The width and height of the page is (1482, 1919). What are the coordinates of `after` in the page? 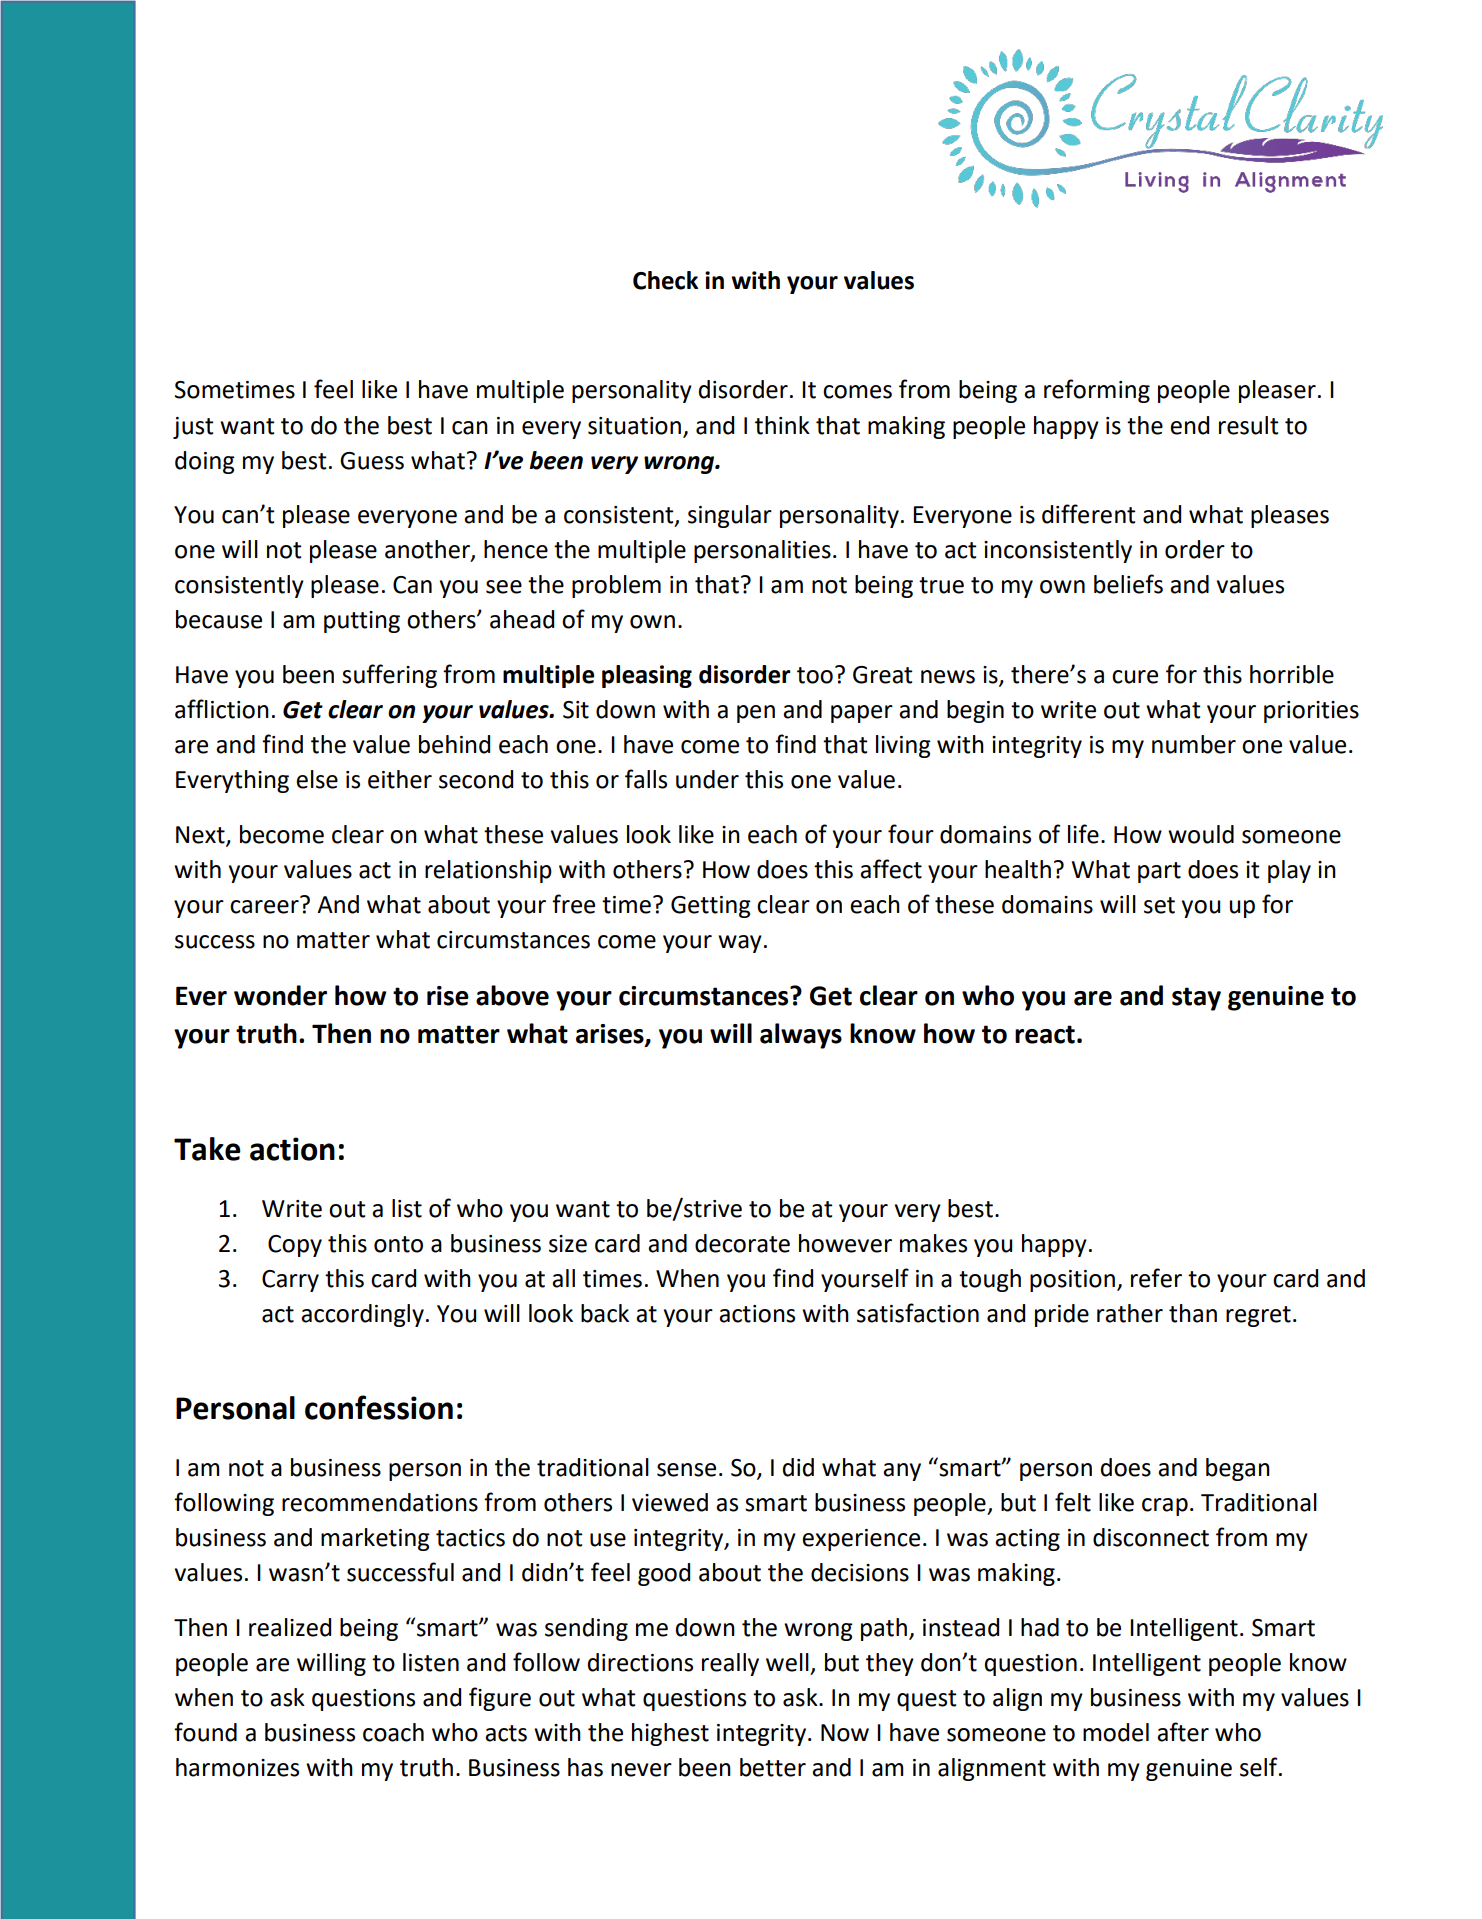 It's located at (1183, 1732).
